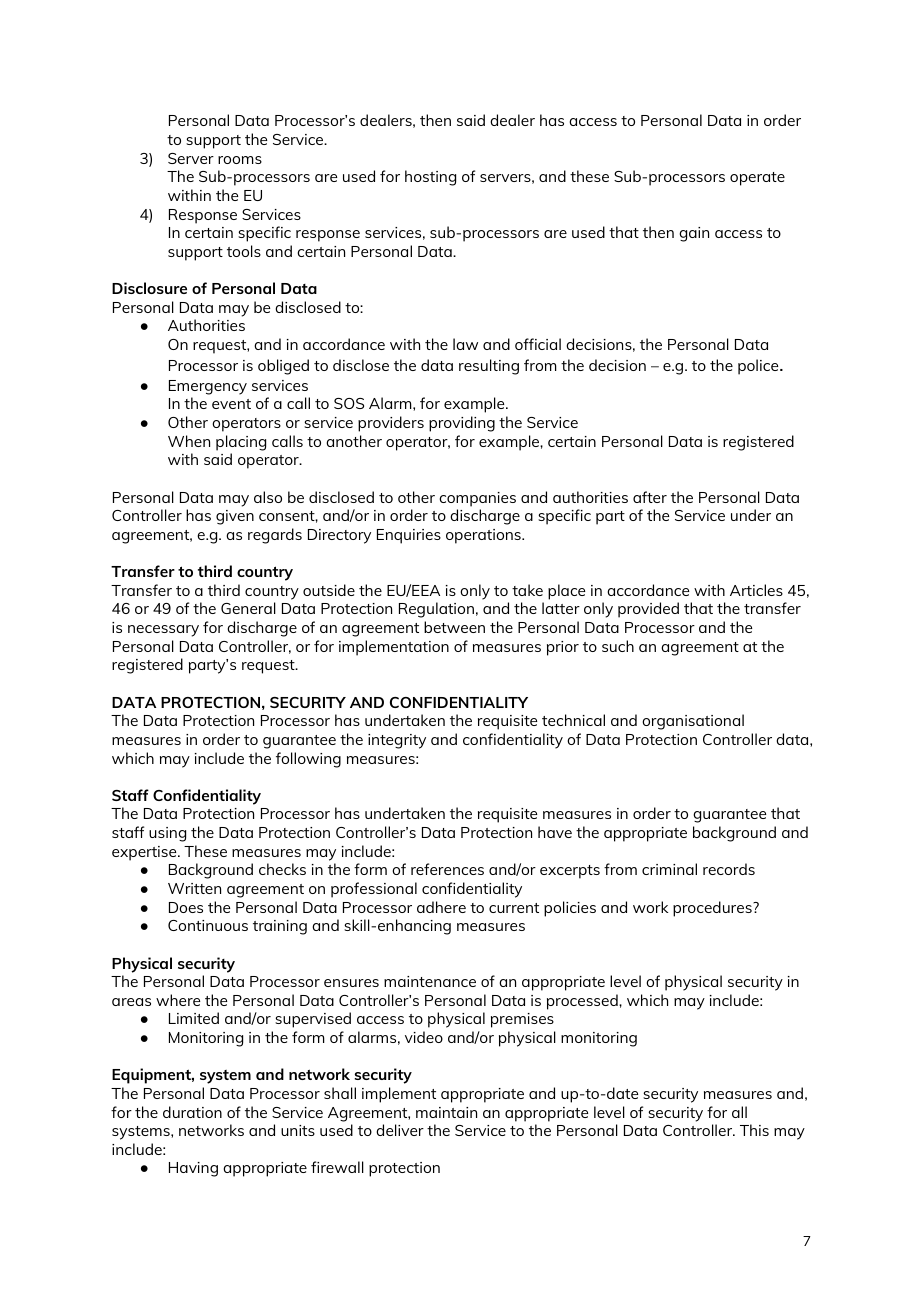  What do you see at coordinates (430, 178) in the screenshot?
I see `hosting` at bounding box center [430, 178].
